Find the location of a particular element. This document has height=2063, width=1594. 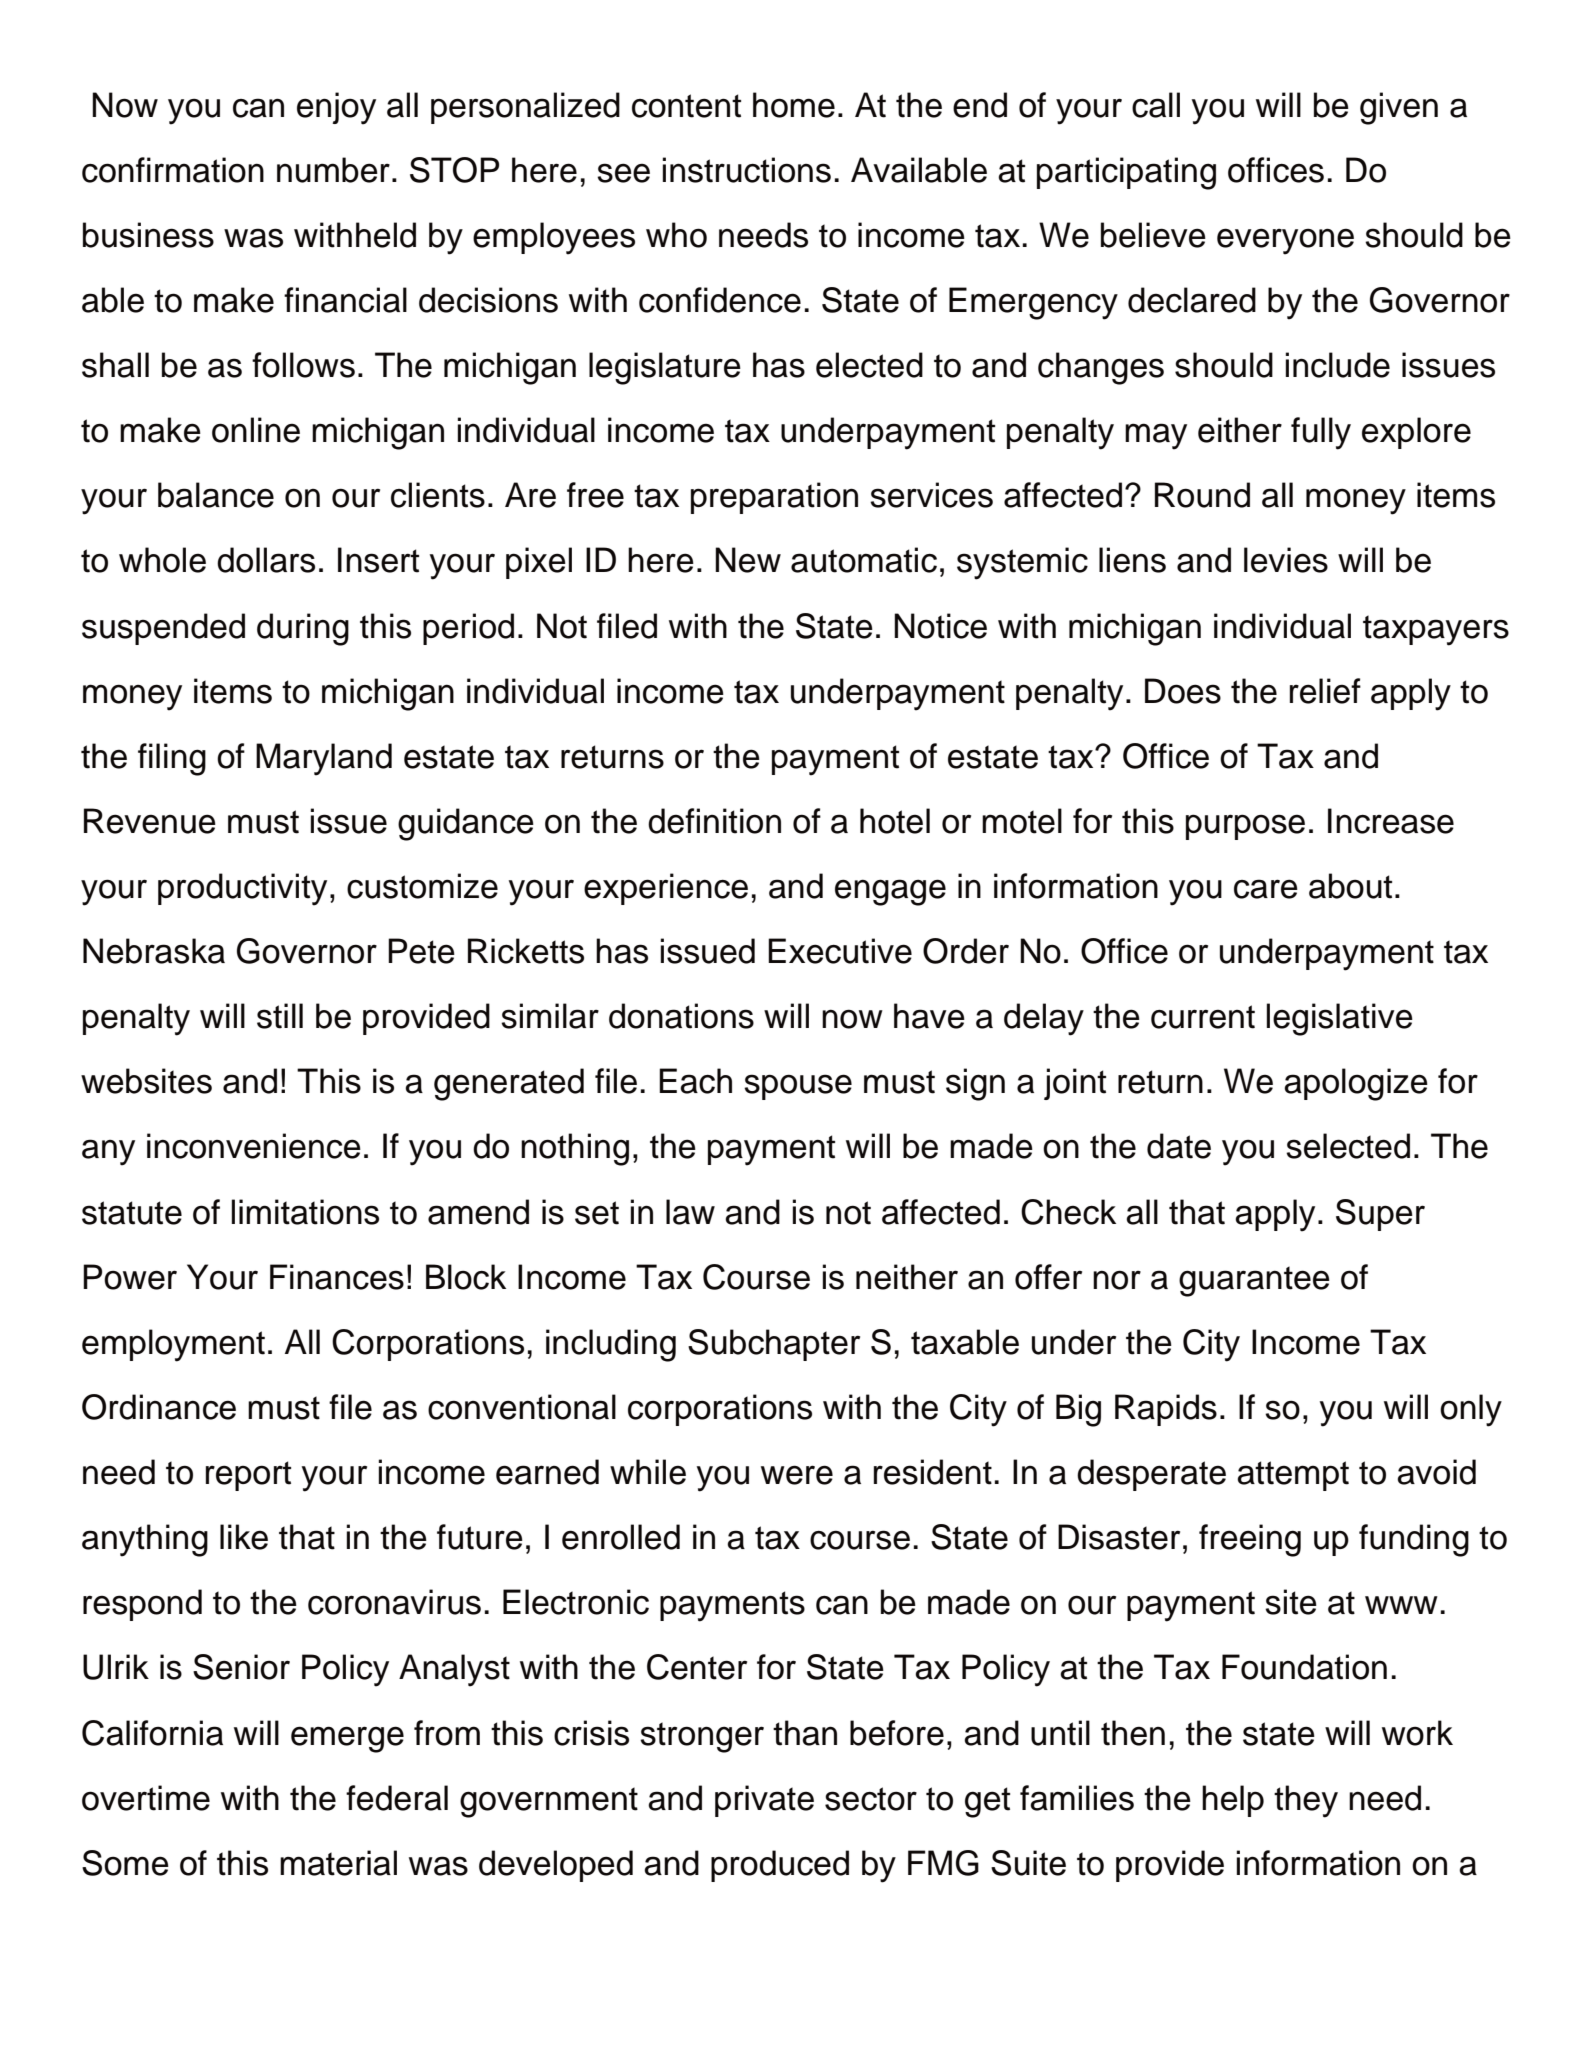

given is located at coordinates (1399, 108).
